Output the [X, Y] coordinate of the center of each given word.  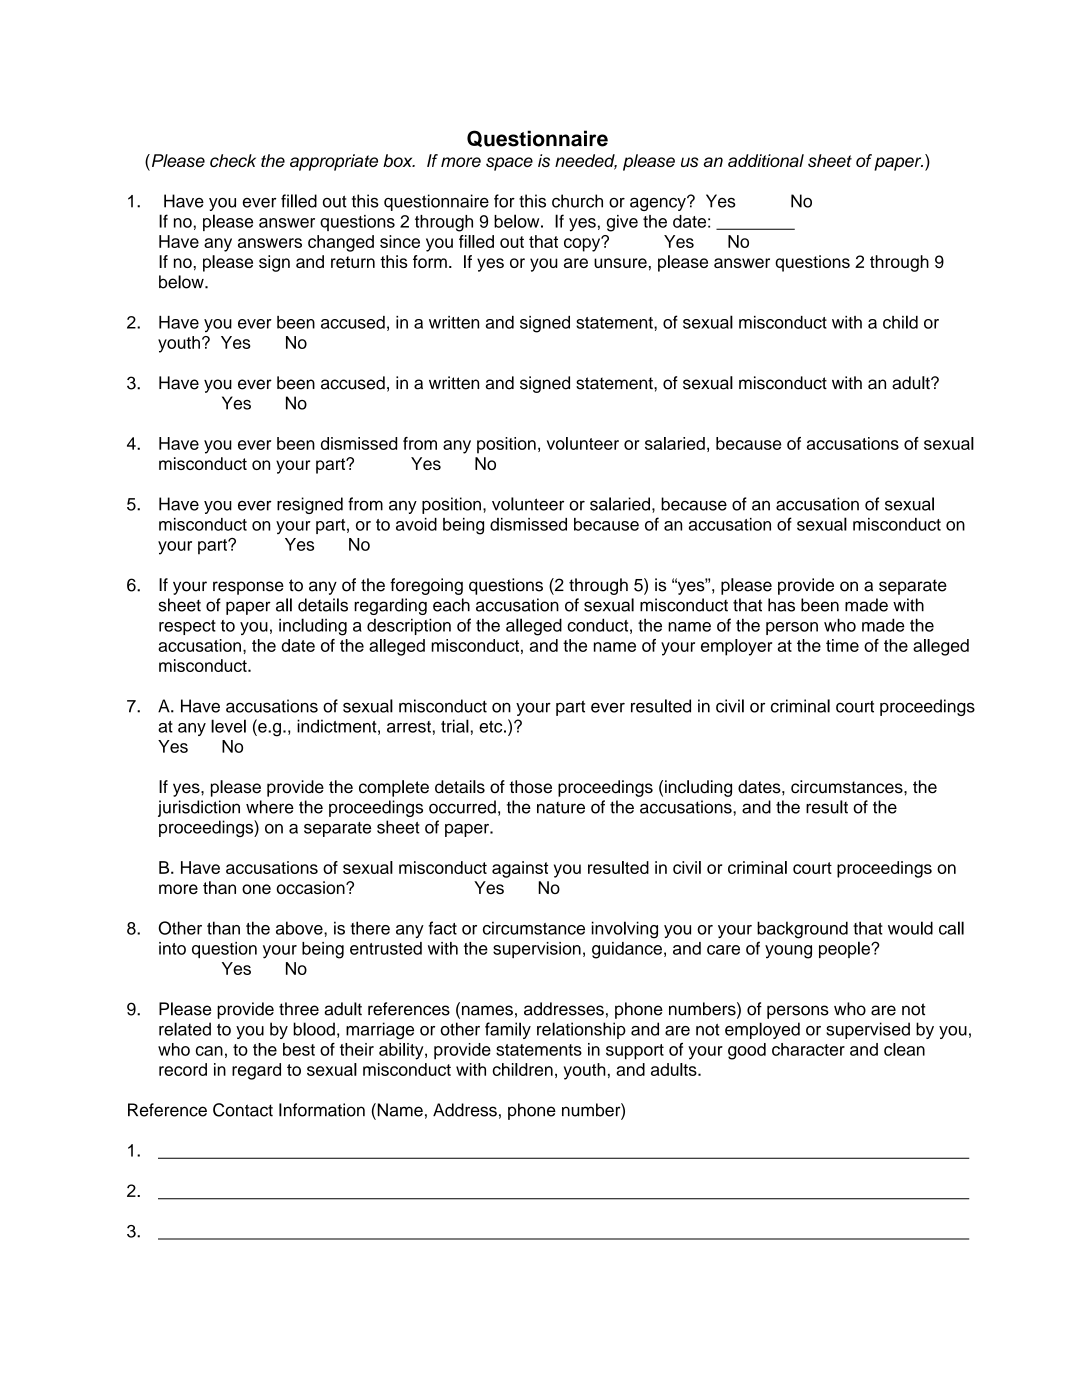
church [577, 201]
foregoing [426, 586]
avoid [416, 524]
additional [766, 160]
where [270, 807]
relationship [581, 1030]
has [781, 605]
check [233, 160]
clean [904, 1049]
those [530, 787]
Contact [243, 1110]
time [842, 645]
